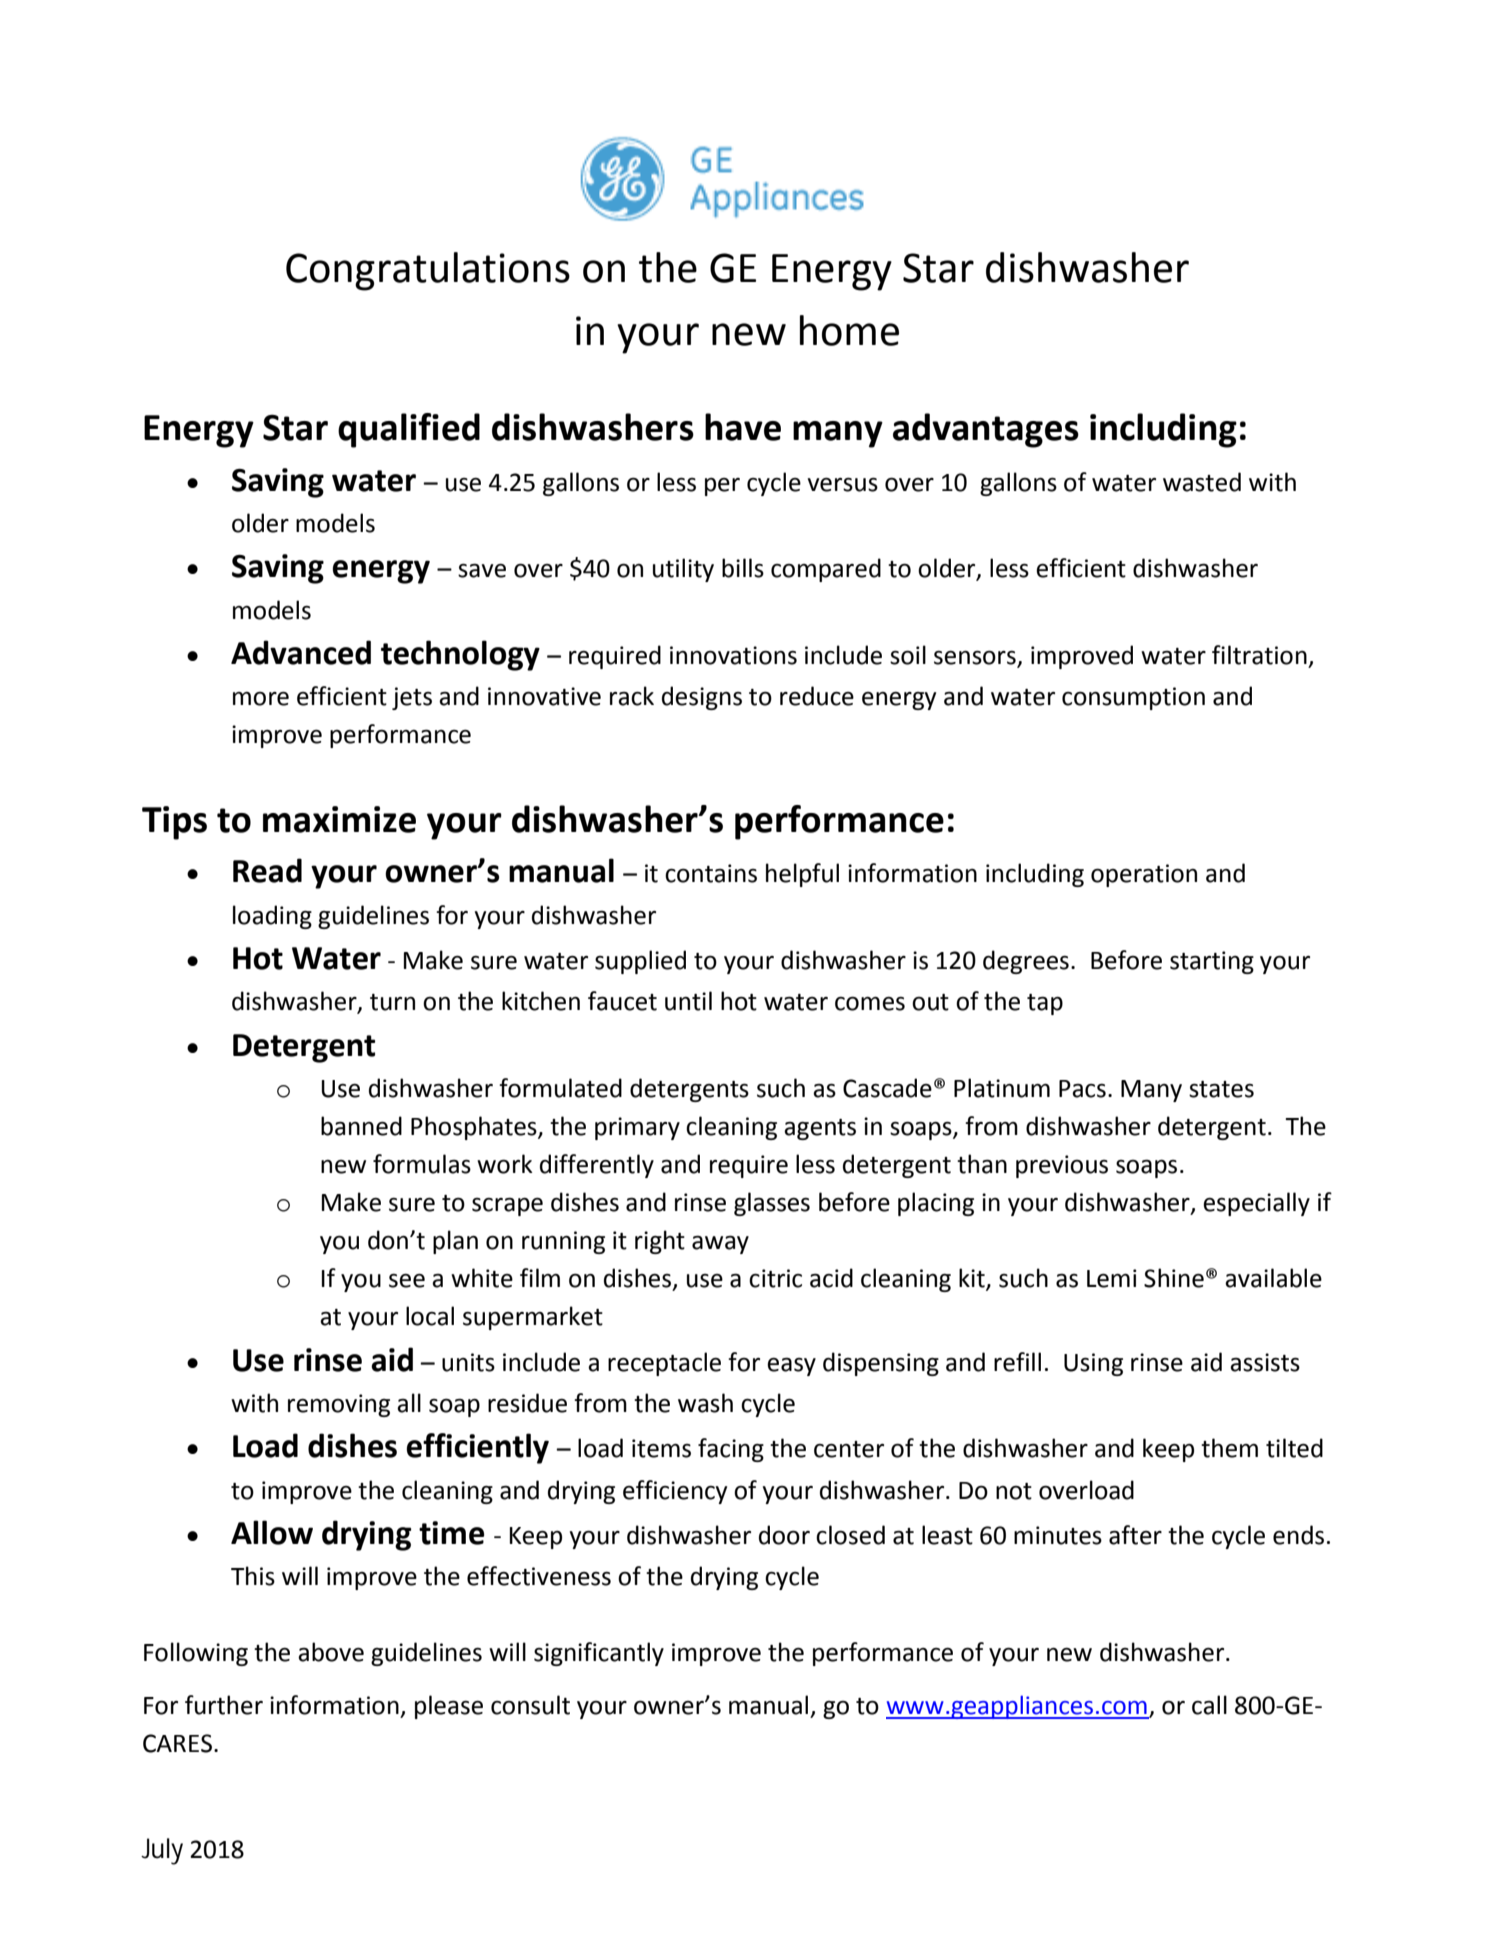  I want to click on wasted, so click(1202, 482).
